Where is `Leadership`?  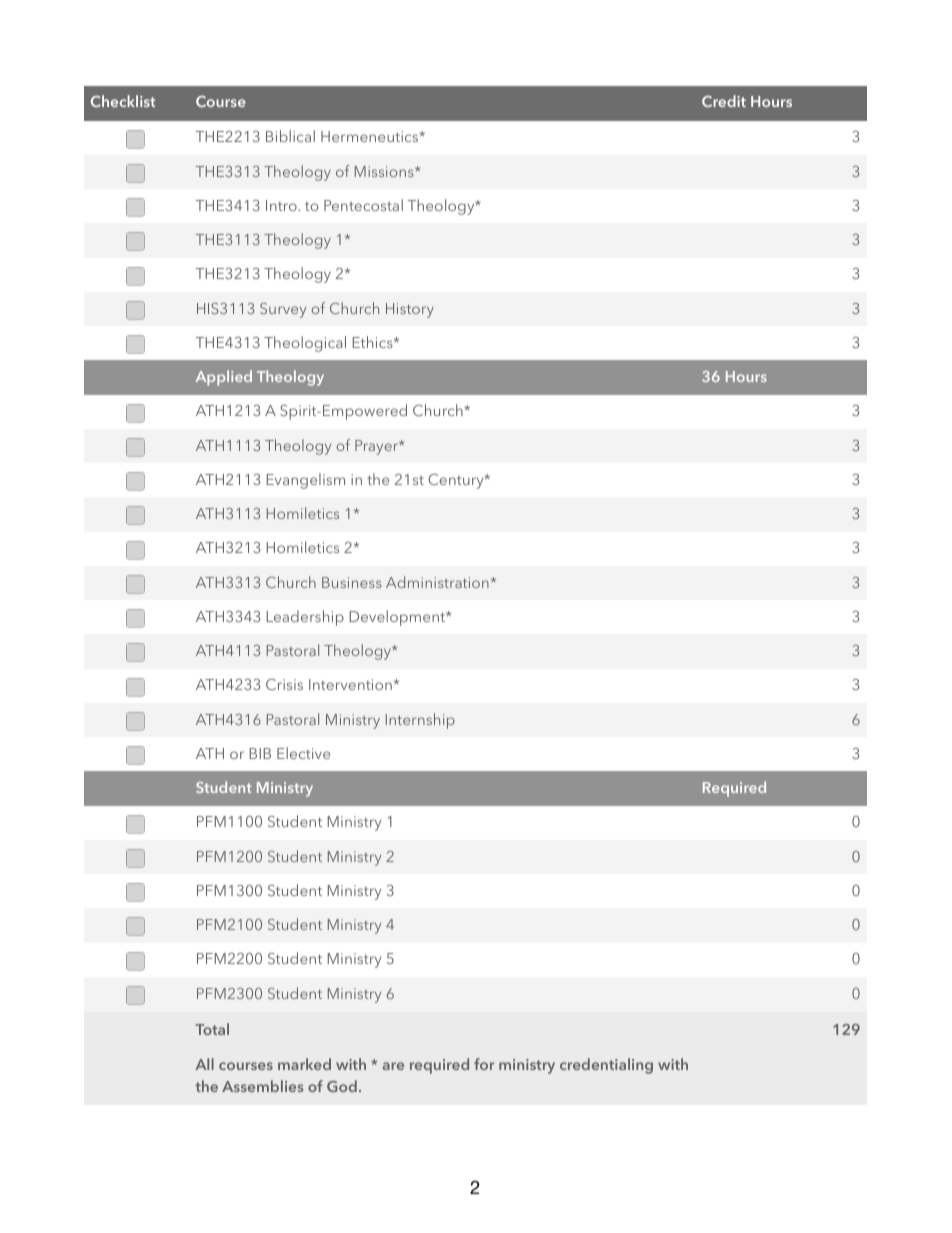
Leadership is located at coordinates (305, 618).
